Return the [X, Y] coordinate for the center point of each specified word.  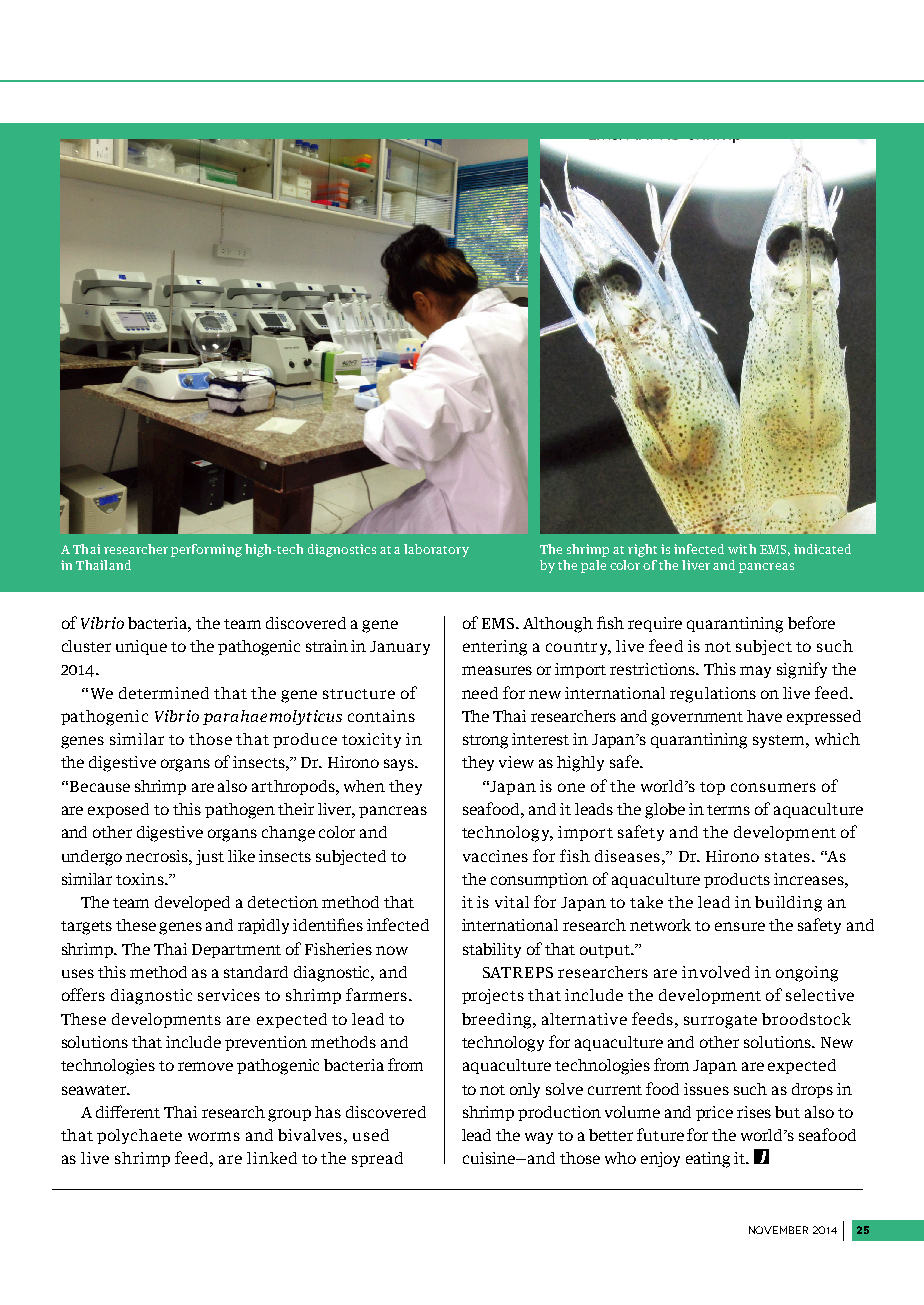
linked [272, 1158]
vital [512, 902]
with [742, 549]
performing [206, 550]
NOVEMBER [778, 1230]
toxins [141, 879]
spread [377, 1159]
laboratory [436, 550]
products [737, 880]
